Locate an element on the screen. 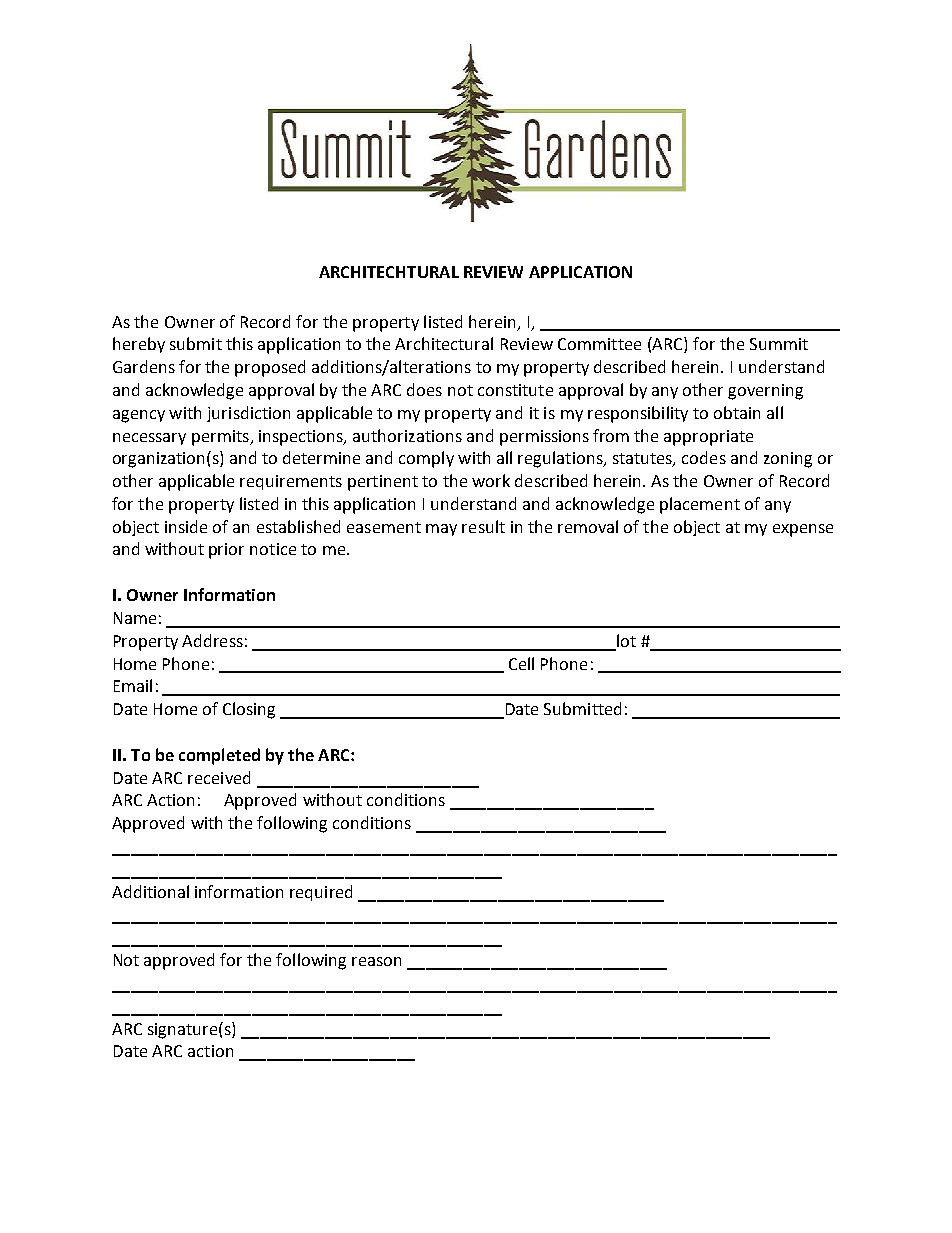  completed is located at coordinates (219, 756).
